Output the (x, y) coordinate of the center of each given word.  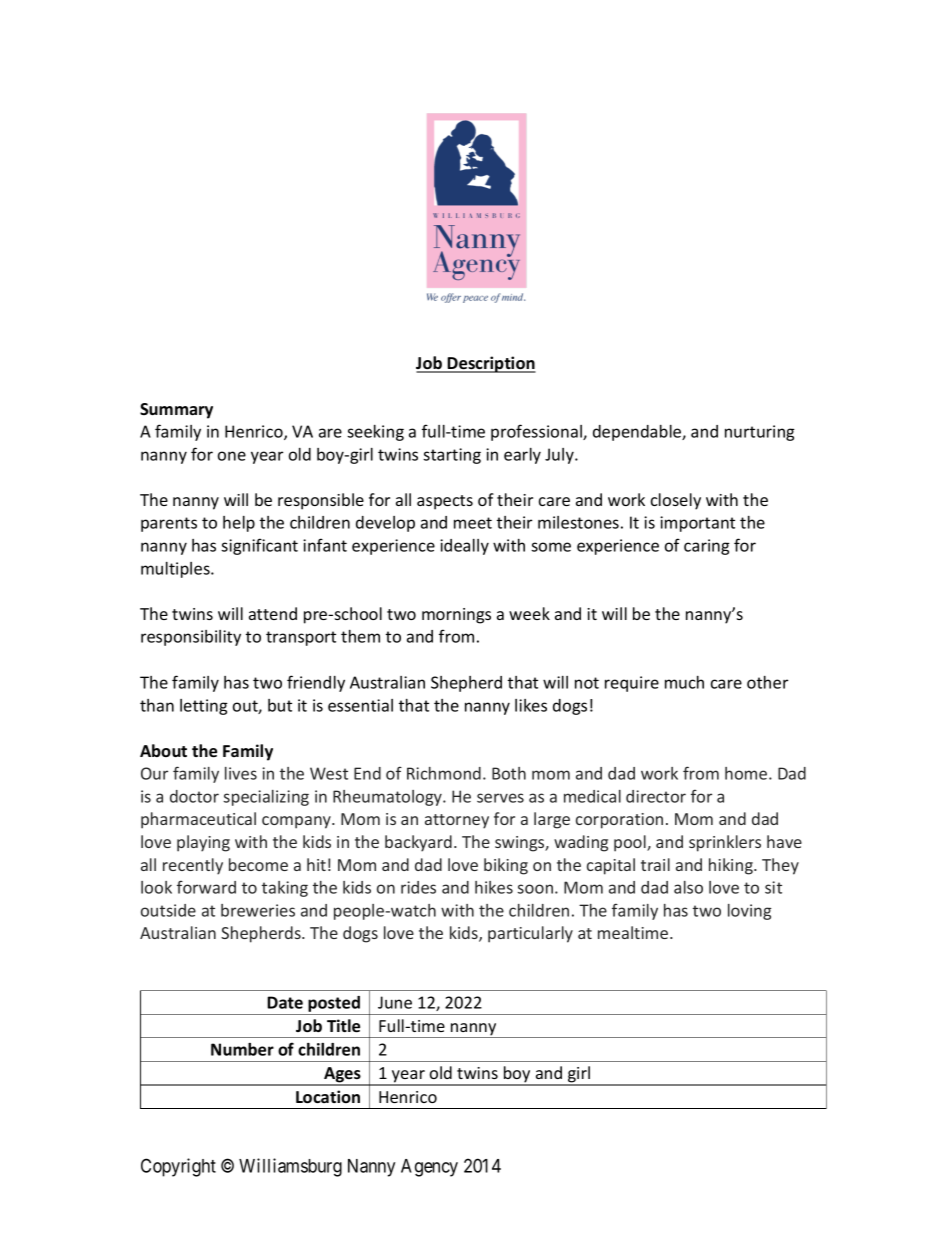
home (747, 773)
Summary (176, 411)
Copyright (178, 1167)
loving (749, 912)
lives (241, 773)
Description (491, 364)
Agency (429, 1168)
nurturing (760, 433)
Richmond (444, 773)
